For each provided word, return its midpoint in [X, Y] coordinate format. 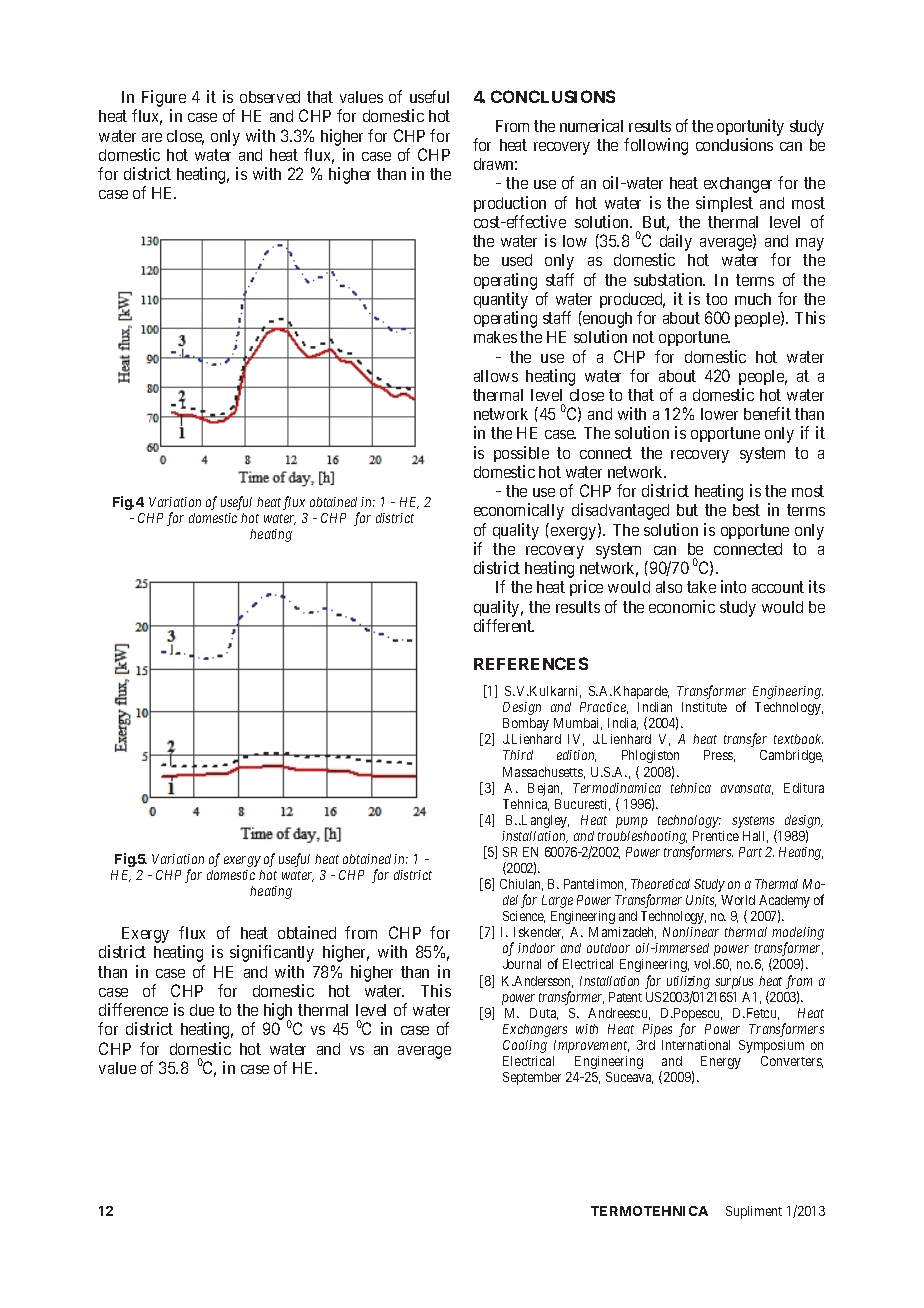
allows [496, 376]
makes [495, 337]
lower [719, 414]
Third [518, 755]
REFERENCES [531, 663]
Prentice [716, 836]
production [510, 204]
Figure [164, 100]
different [504, 625]
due [202, 1010]
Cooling [525, 1046]
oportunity [750, 127]
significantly [272, 953]
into [733, 586]
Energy [721, 1062]
